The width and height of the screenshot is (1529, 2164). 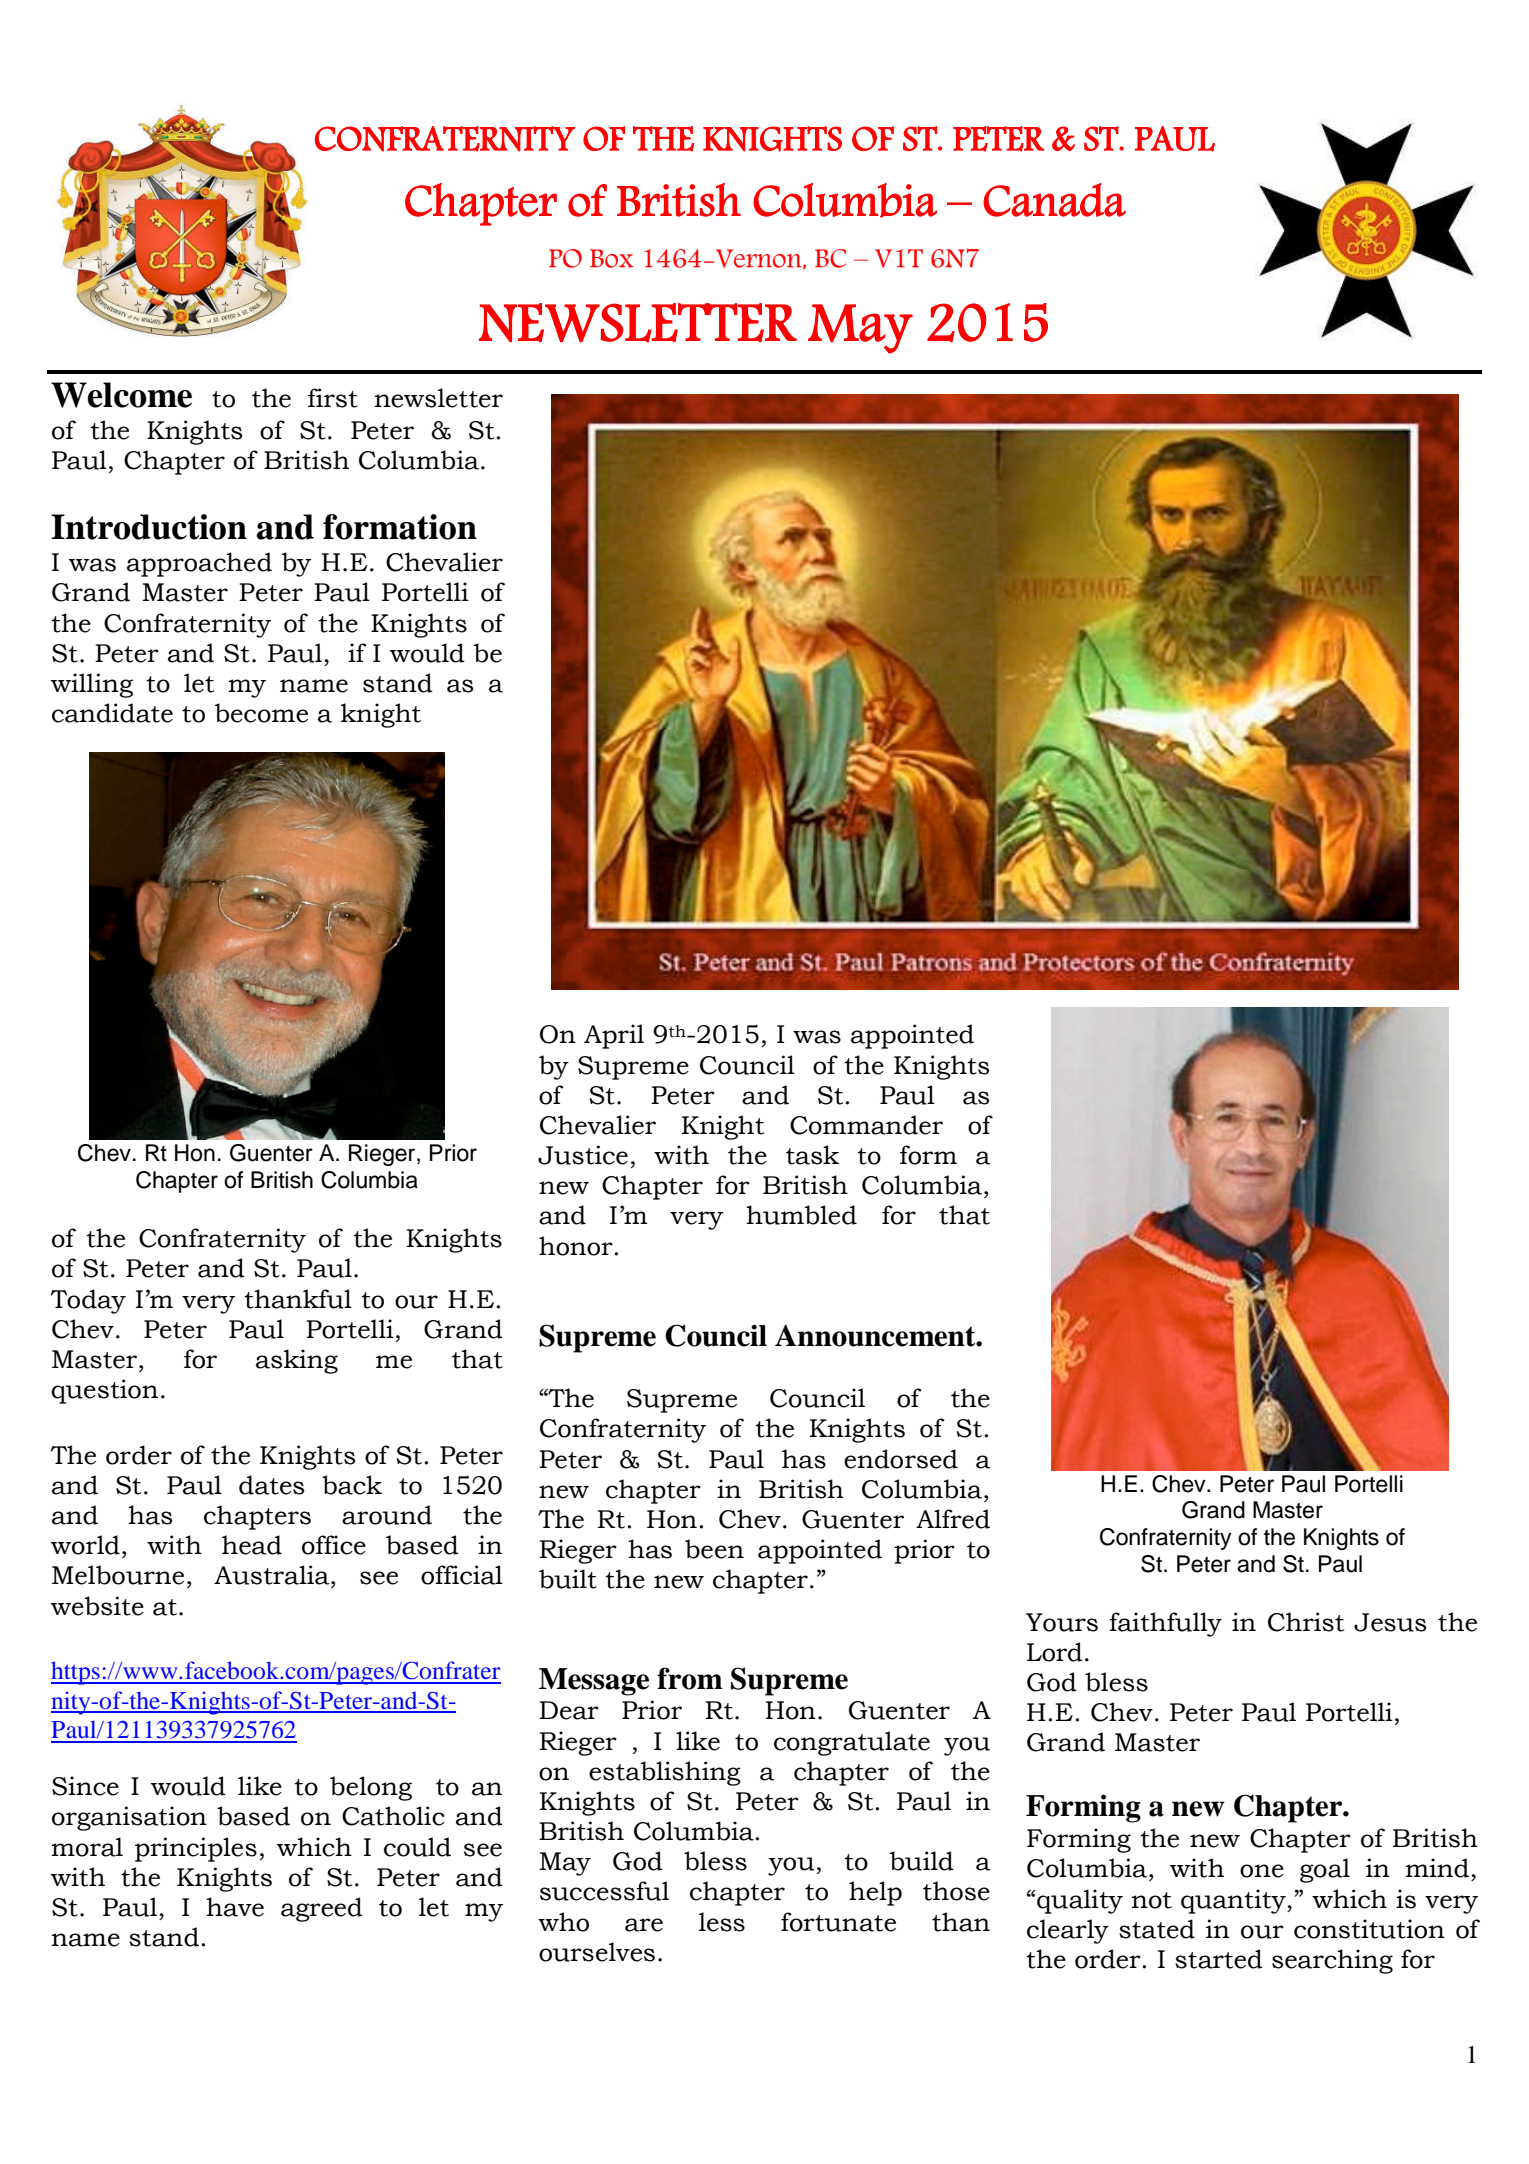 What do you see at coordinates (583, 1155) in the screenshot?
I see `Justice` at bounding box center [583, 1155].
